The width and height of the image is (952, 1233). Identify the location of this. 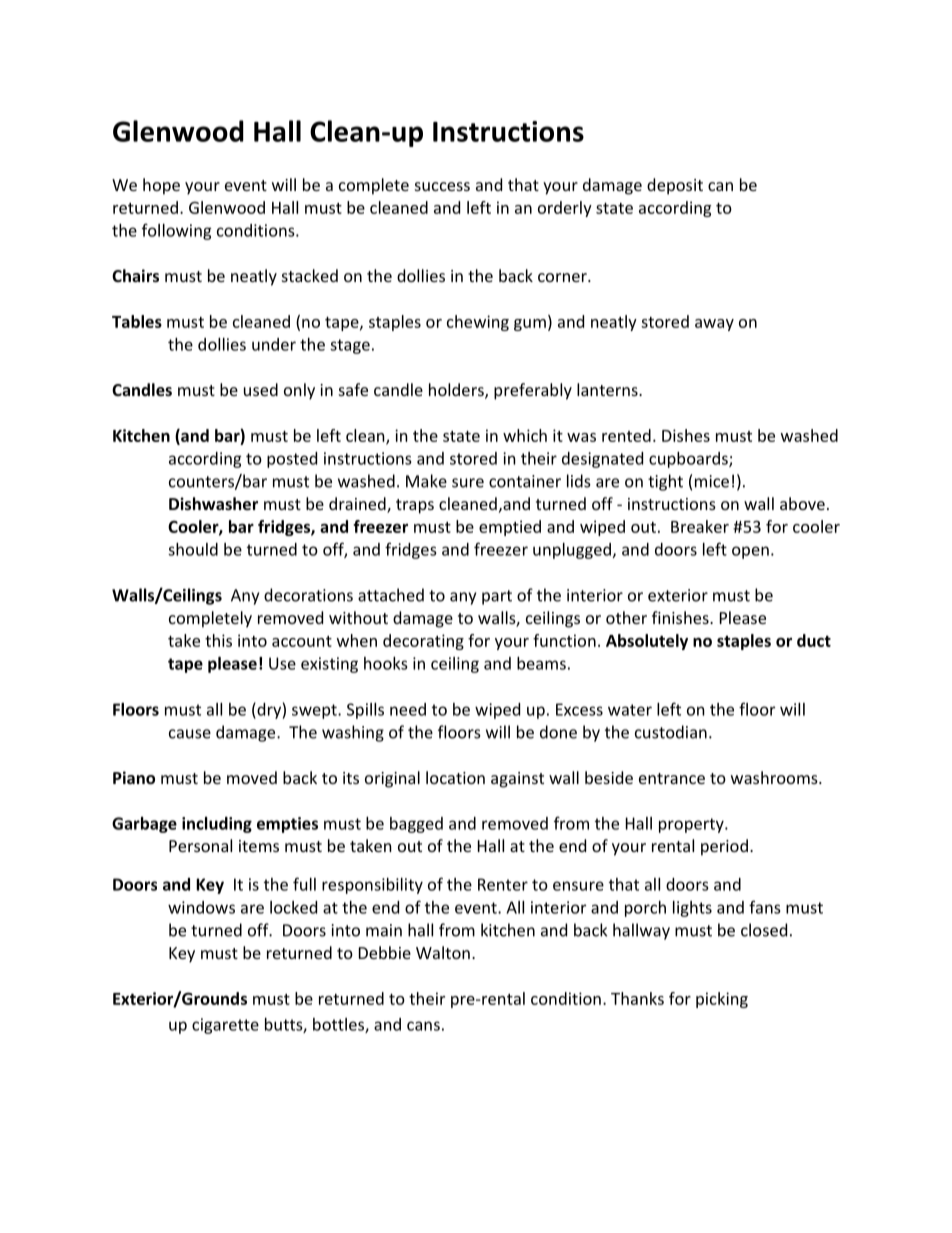
(218, 640).
